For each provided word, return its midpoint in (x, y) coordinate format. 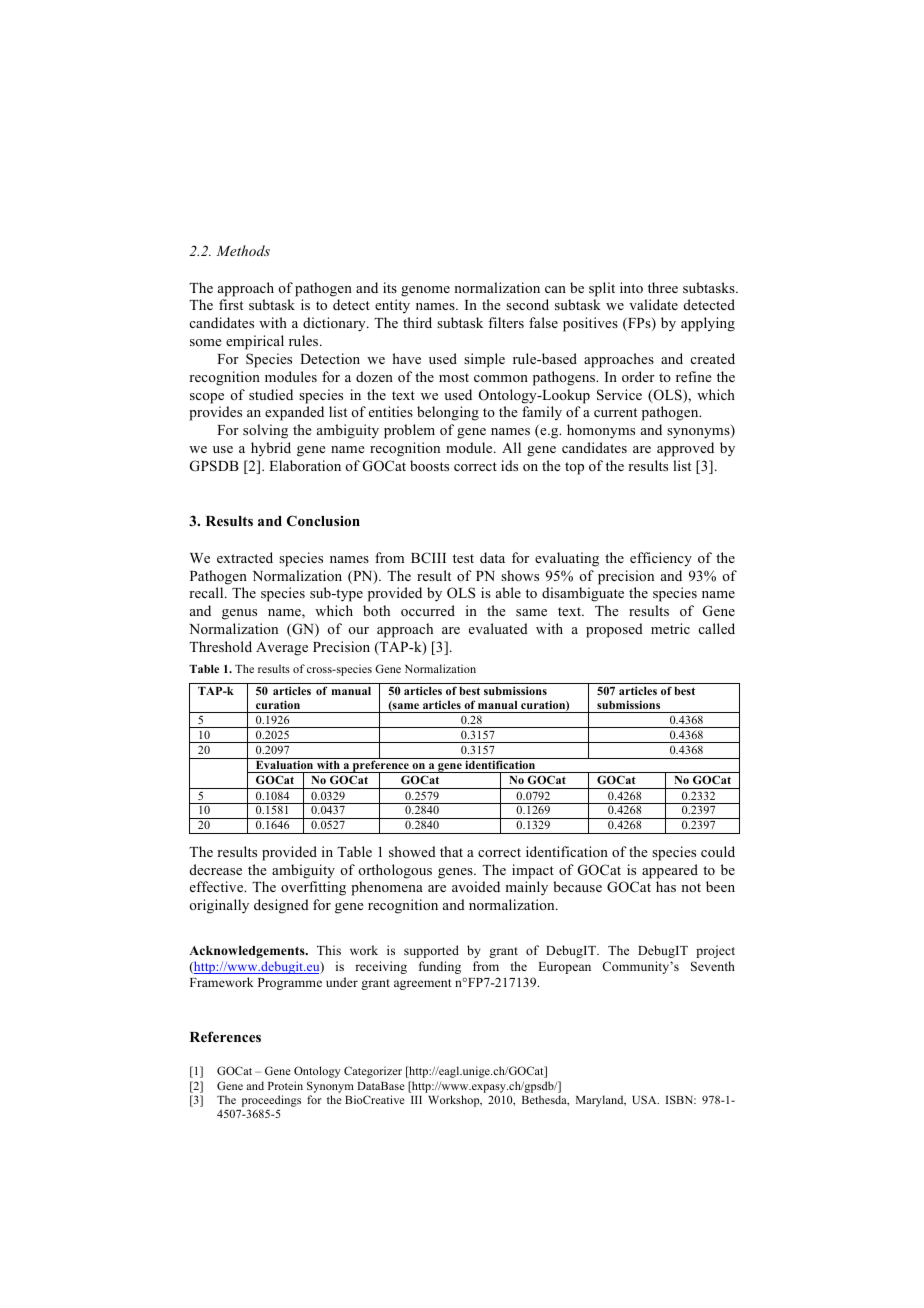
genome (425, 291)
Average (282, 649)
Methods (243, 250)
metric (670, 628)
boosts (429, 465)
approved (685, 449)
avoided (476, 886)
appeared (670, 871)
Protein (285, 1085)
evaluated (498, 628)
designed (281, 906)
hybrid (271, 449)
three (663, 287)
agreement (422, 984)
